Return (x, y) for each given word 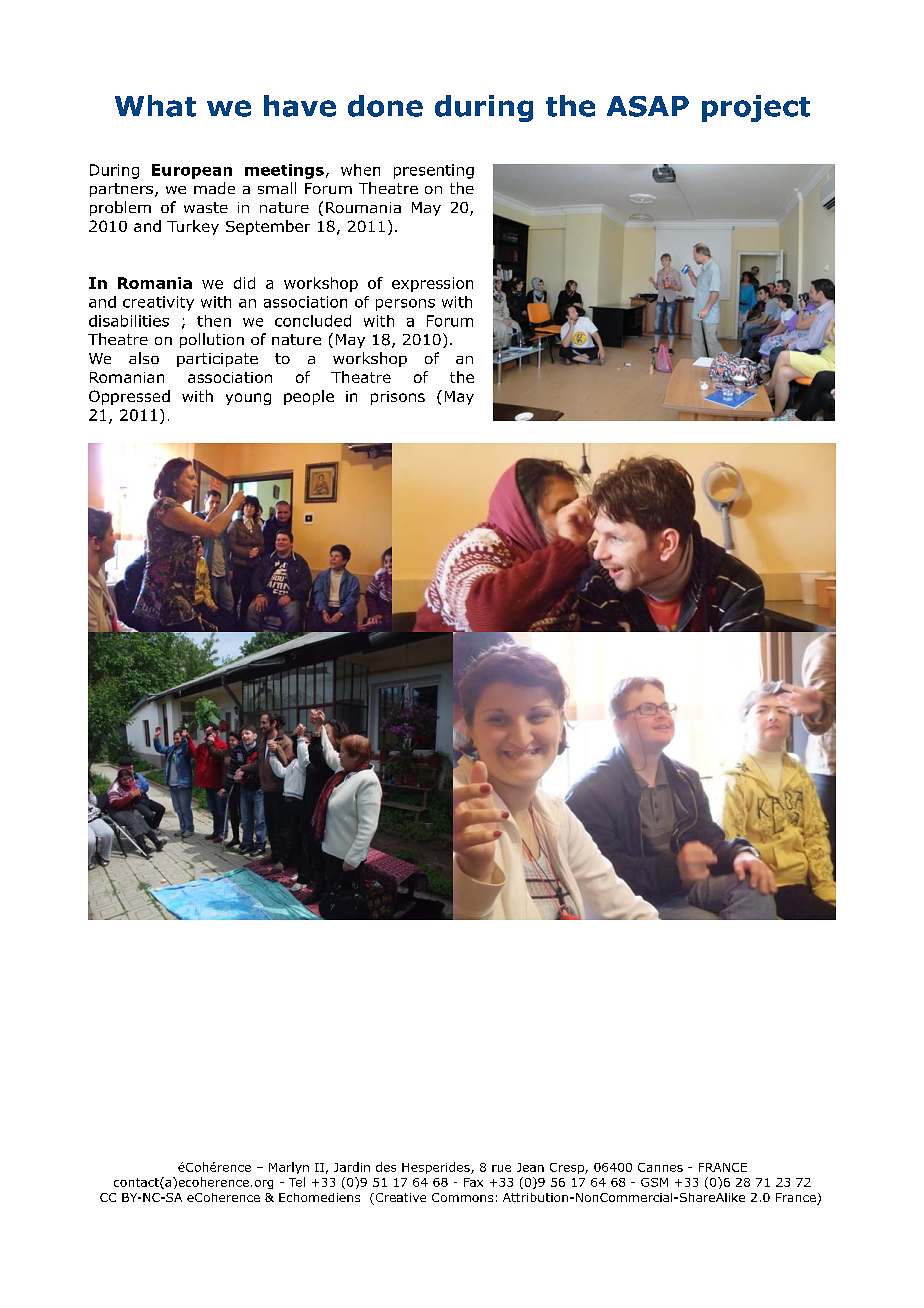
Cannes (660, 1167)
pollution (212, 340)
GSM (654, 1182)
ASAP (648, 106)
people (309, 397)
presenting (434, 171)
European (192, 171)
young (248, 399)
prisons (398, 398)
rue (501, 1168)
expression (432, 284)
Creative (399, 1199)
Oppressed (129, 397)
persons (405, 305)
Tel (297, 1182)
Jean (530, 1167)
